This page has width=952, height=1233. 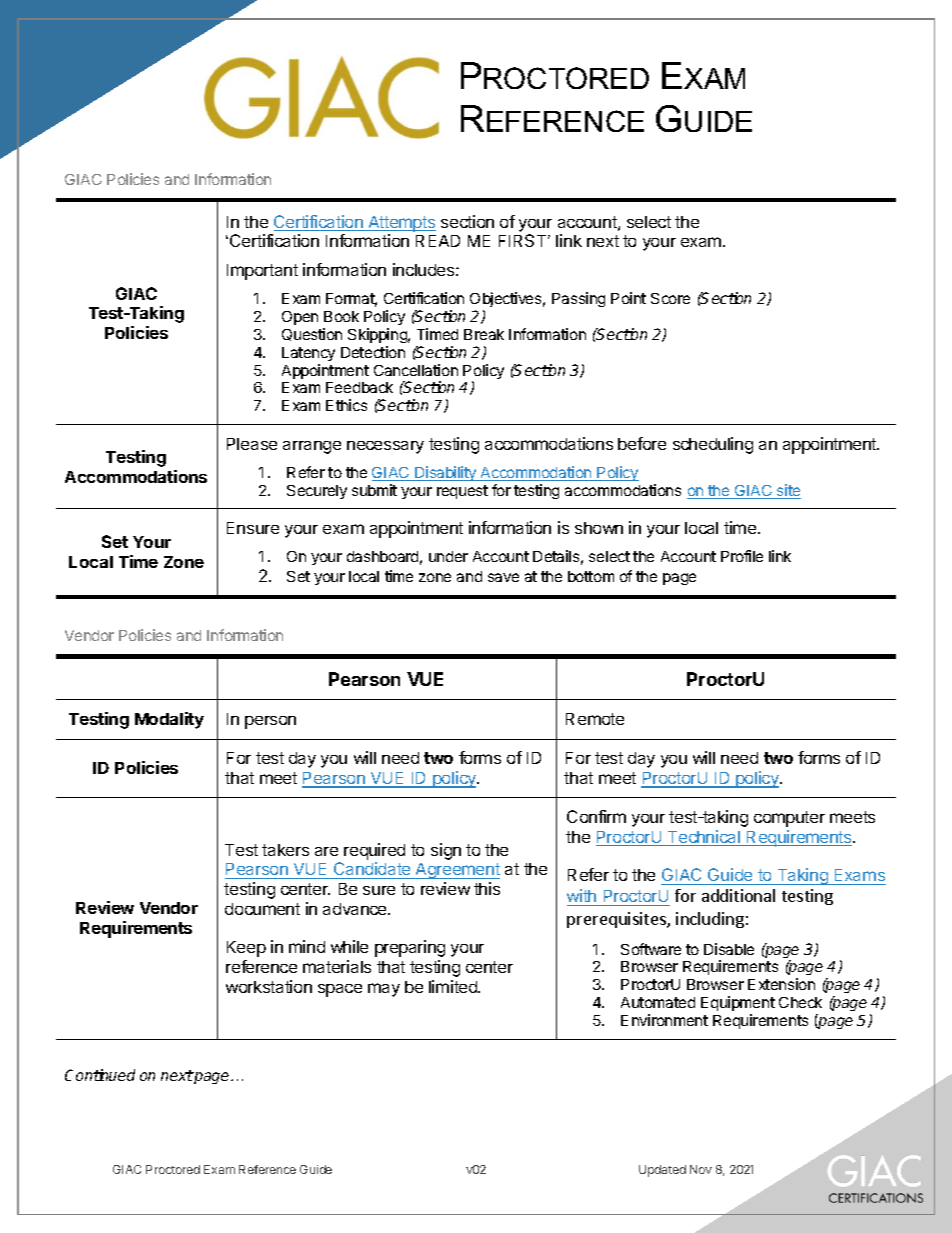 I want to click on Profile, so click(x=742, y=556).
